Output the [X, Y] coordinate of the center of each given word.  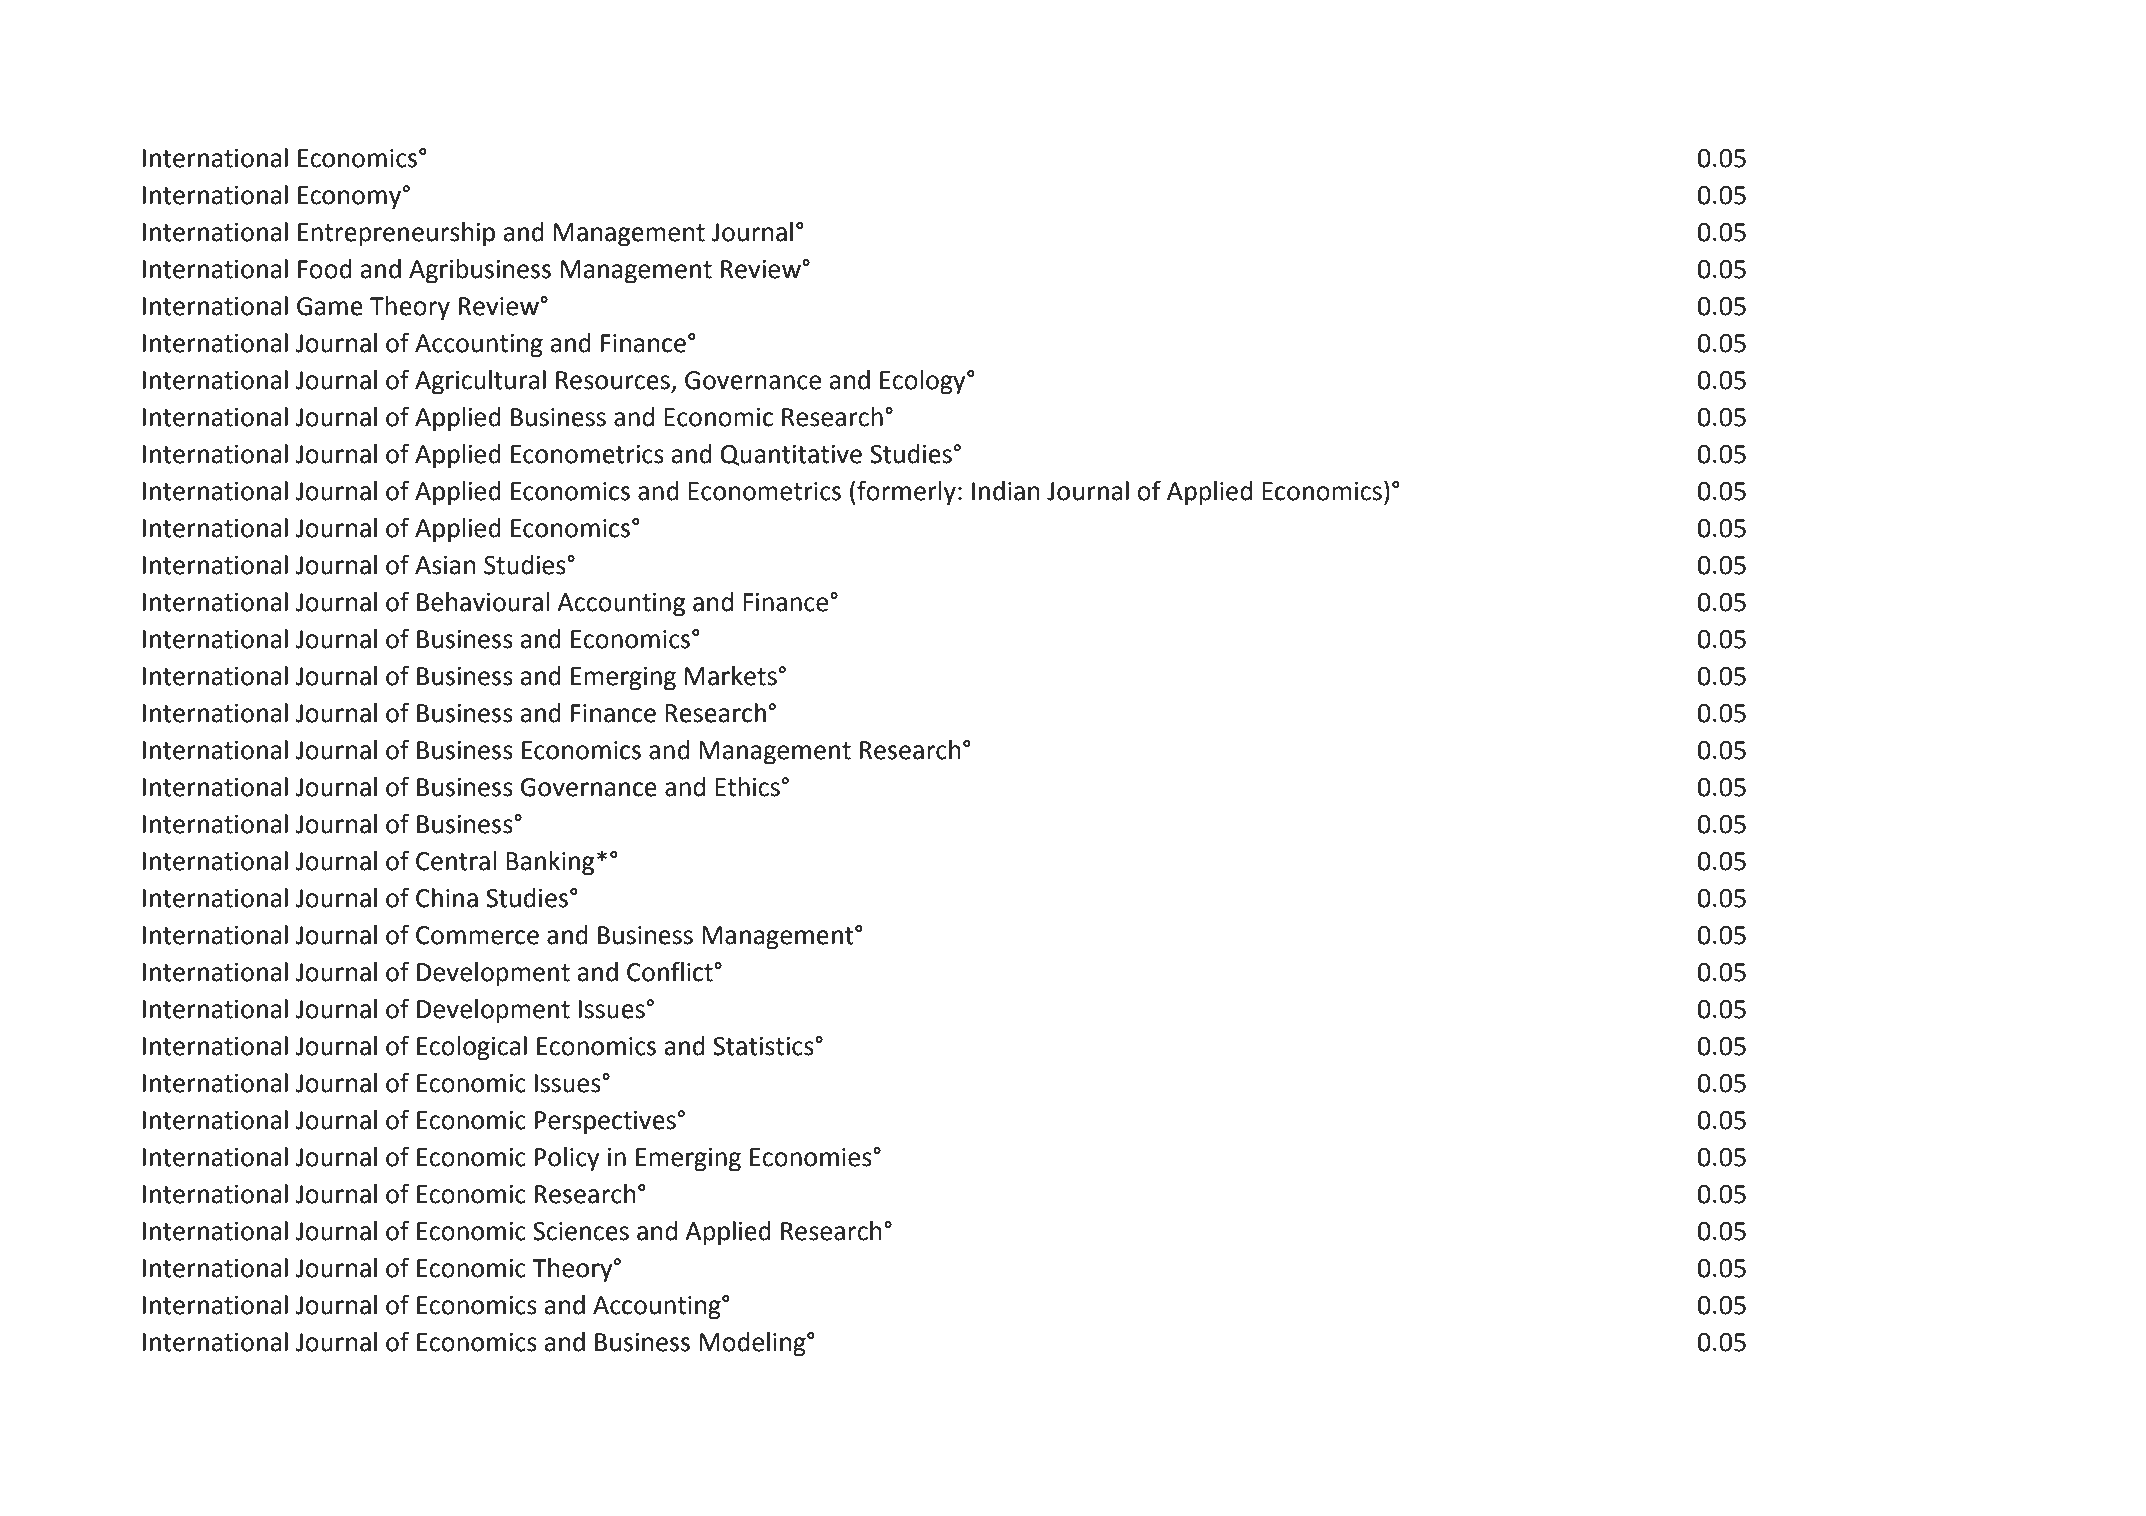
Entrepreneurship [396, 234]
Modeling [754, 1344]
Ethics [747, 787]
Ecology [924, 382]
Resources [613, 380]
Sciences [581, 1231]
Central [456, 861]
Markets [731, 676]
